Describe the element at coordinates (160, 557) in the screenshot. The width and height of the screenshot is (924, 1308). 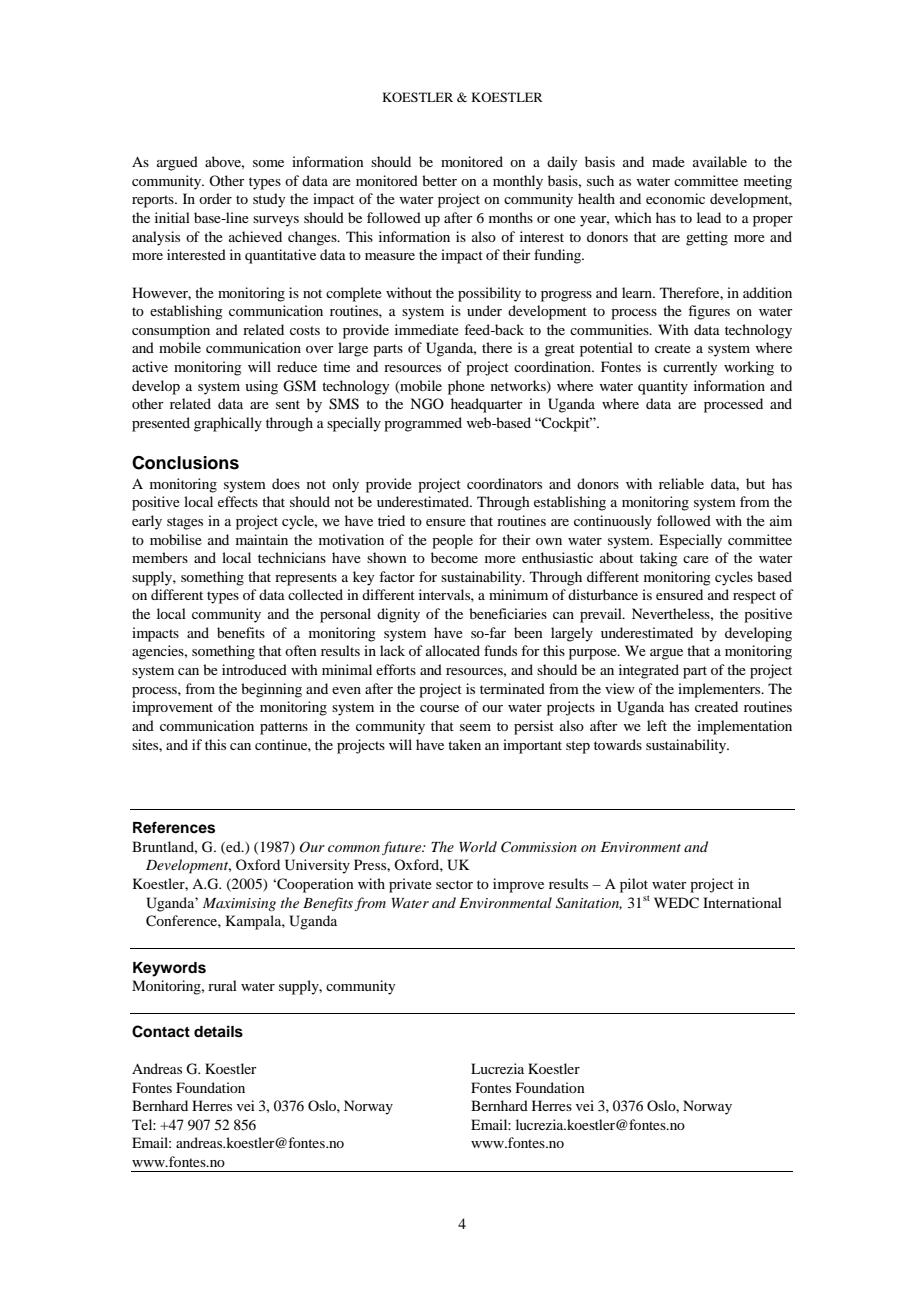
I see `members` at that location.
